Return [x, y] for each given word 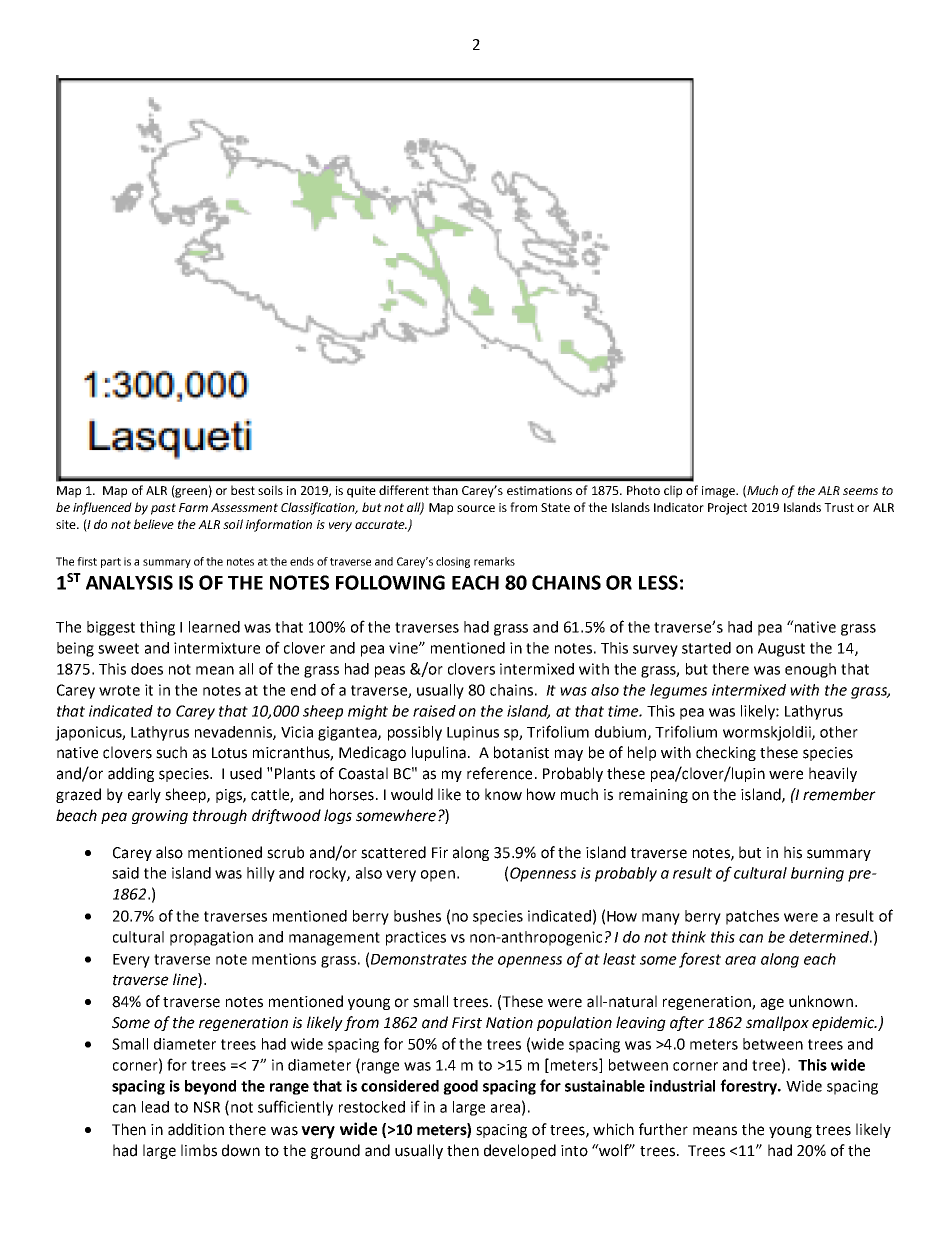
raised [434, 711]
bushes [417, 916]
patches [752, 917]
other [839, 732]
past [163, 509]
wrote [119, 690]
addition [196, 1129]
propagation [211, 938]
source [476, 508]
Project [727, 509]
